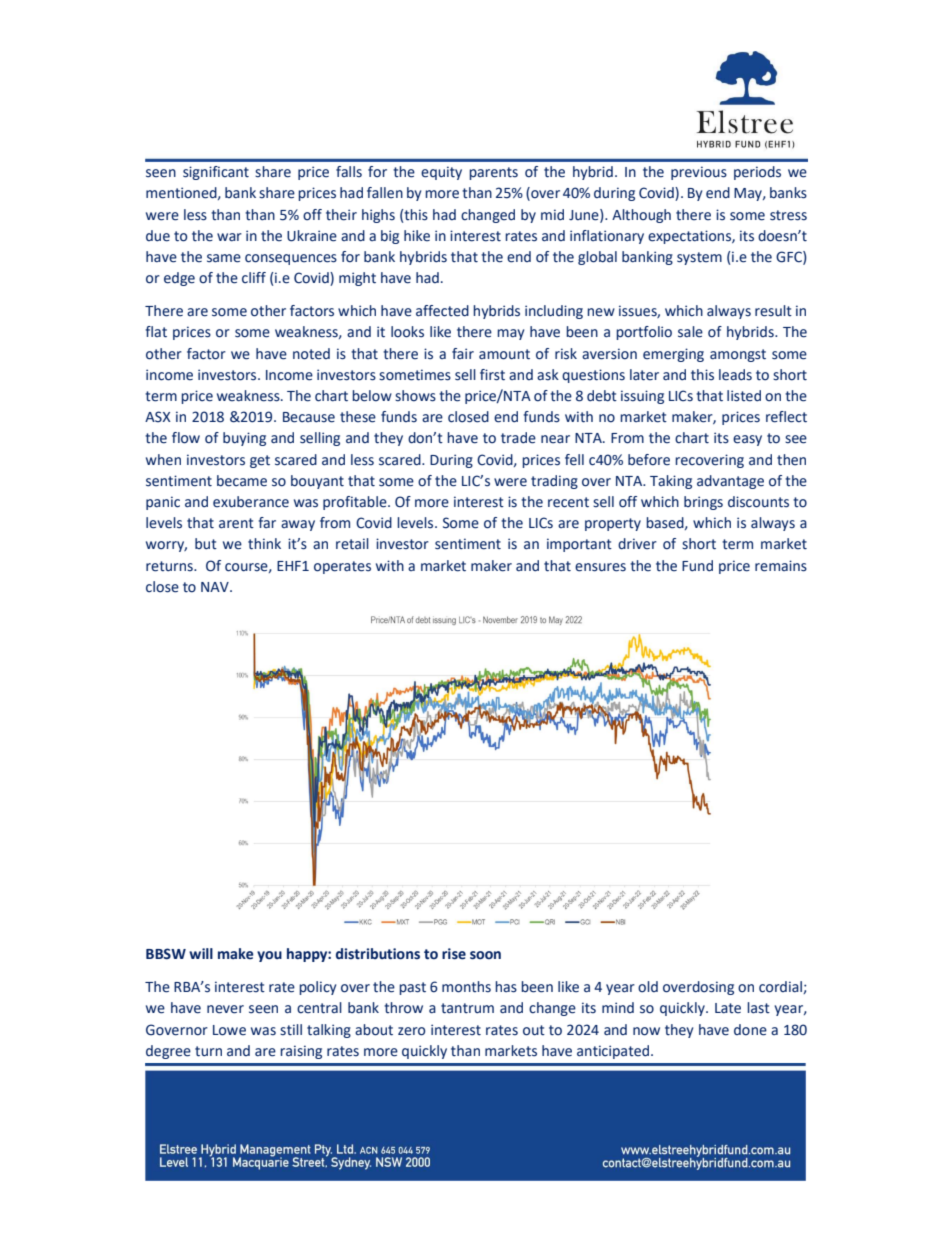  What do you see at coordinates (600, 567) in the screenshot?
I see `ensures` at bounding box center [600, 567].
